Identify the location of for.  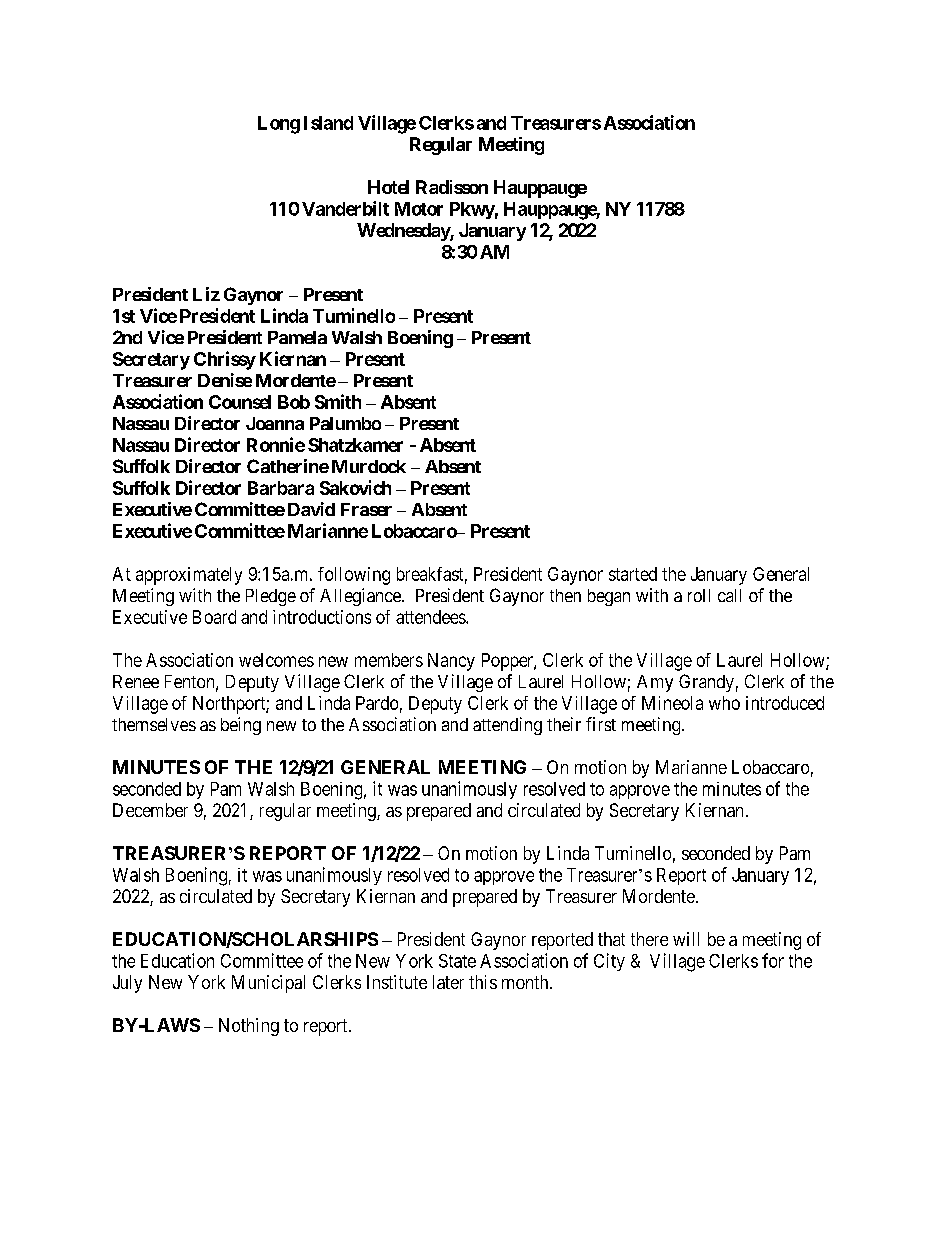
(773, 960).
